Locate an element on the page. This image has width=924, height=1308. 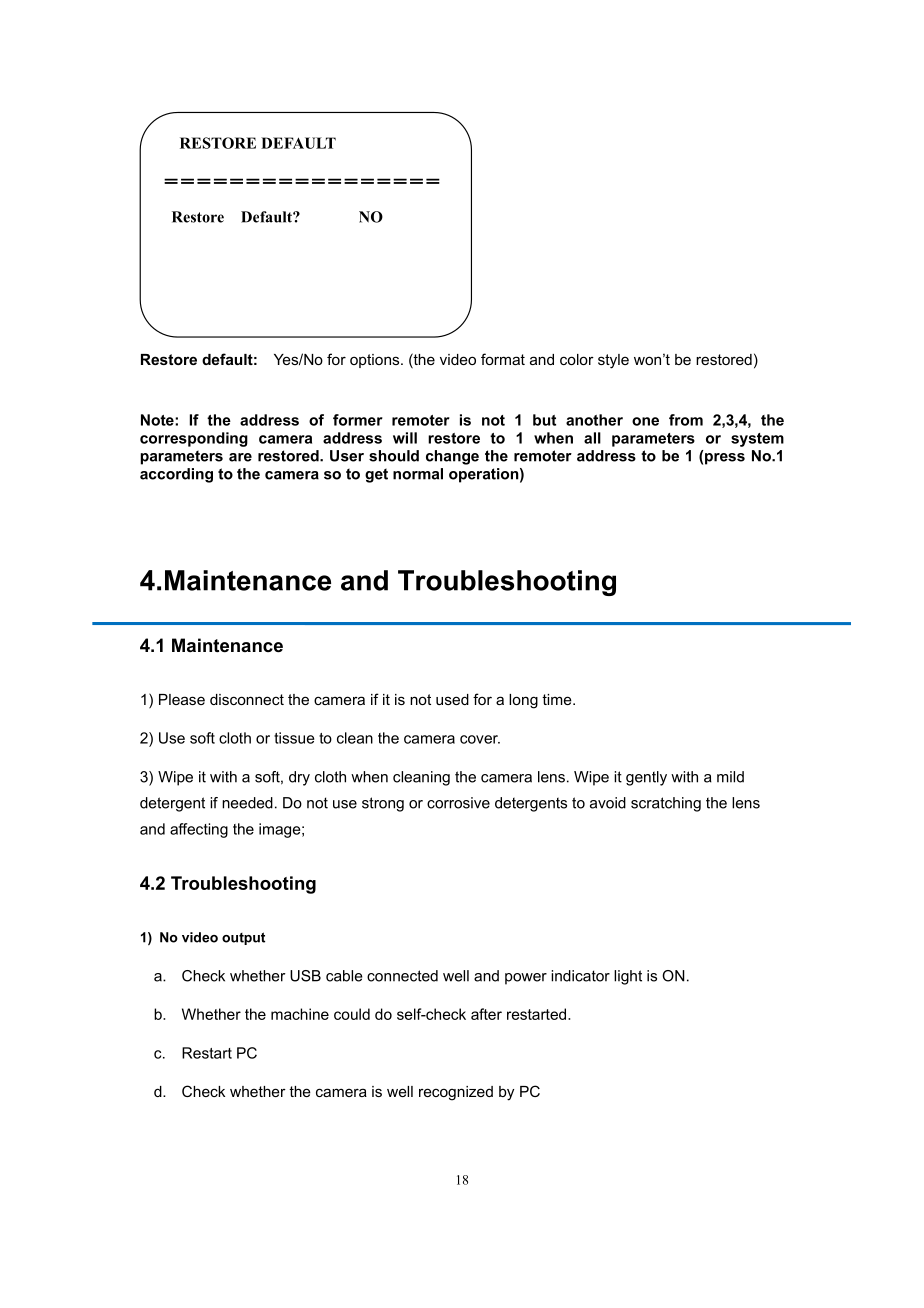
format is located at coordinates (503, 359).
